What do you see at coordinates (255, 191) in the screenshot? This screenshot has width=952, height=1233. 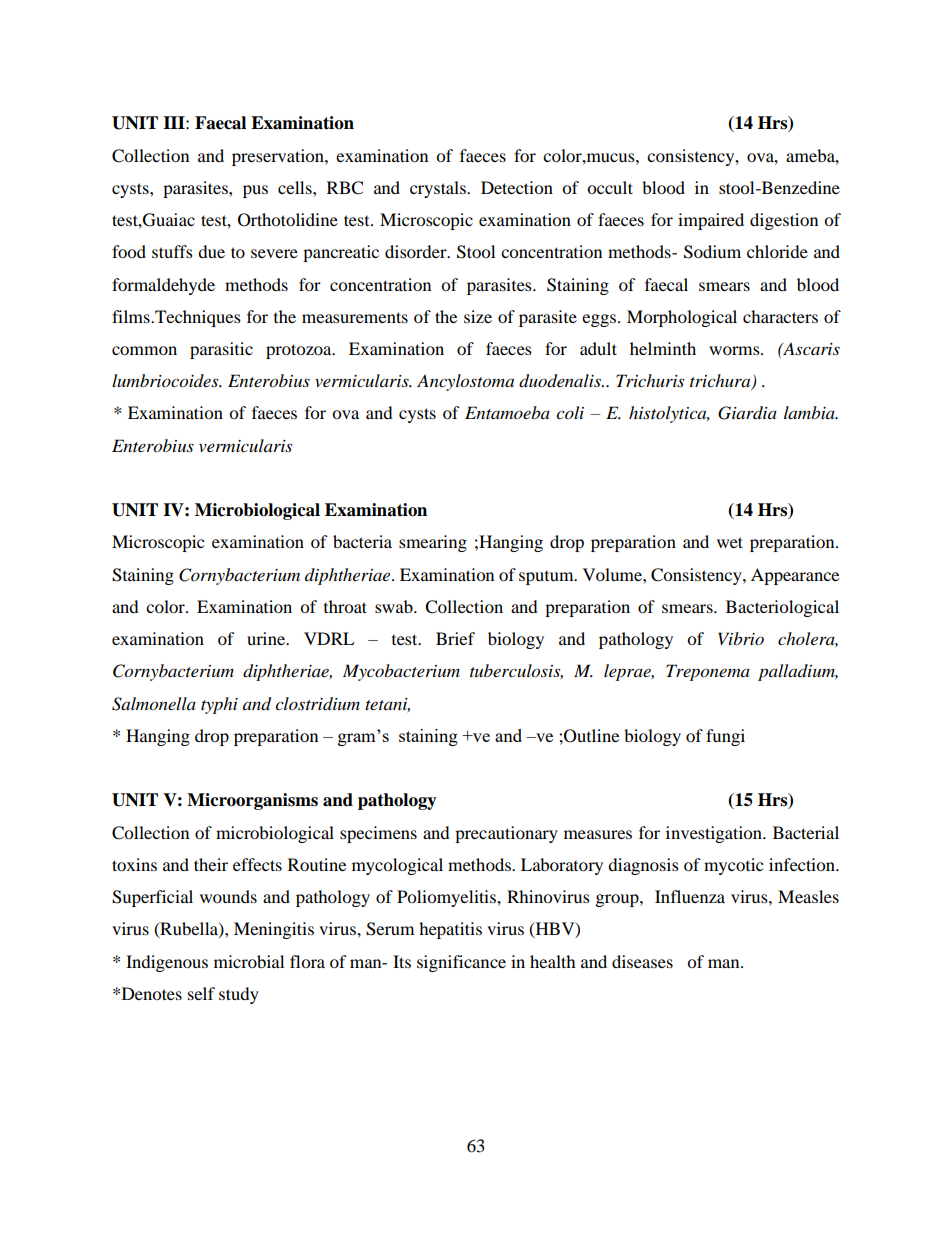 I see `pus` at bounding box center [255, 191].
